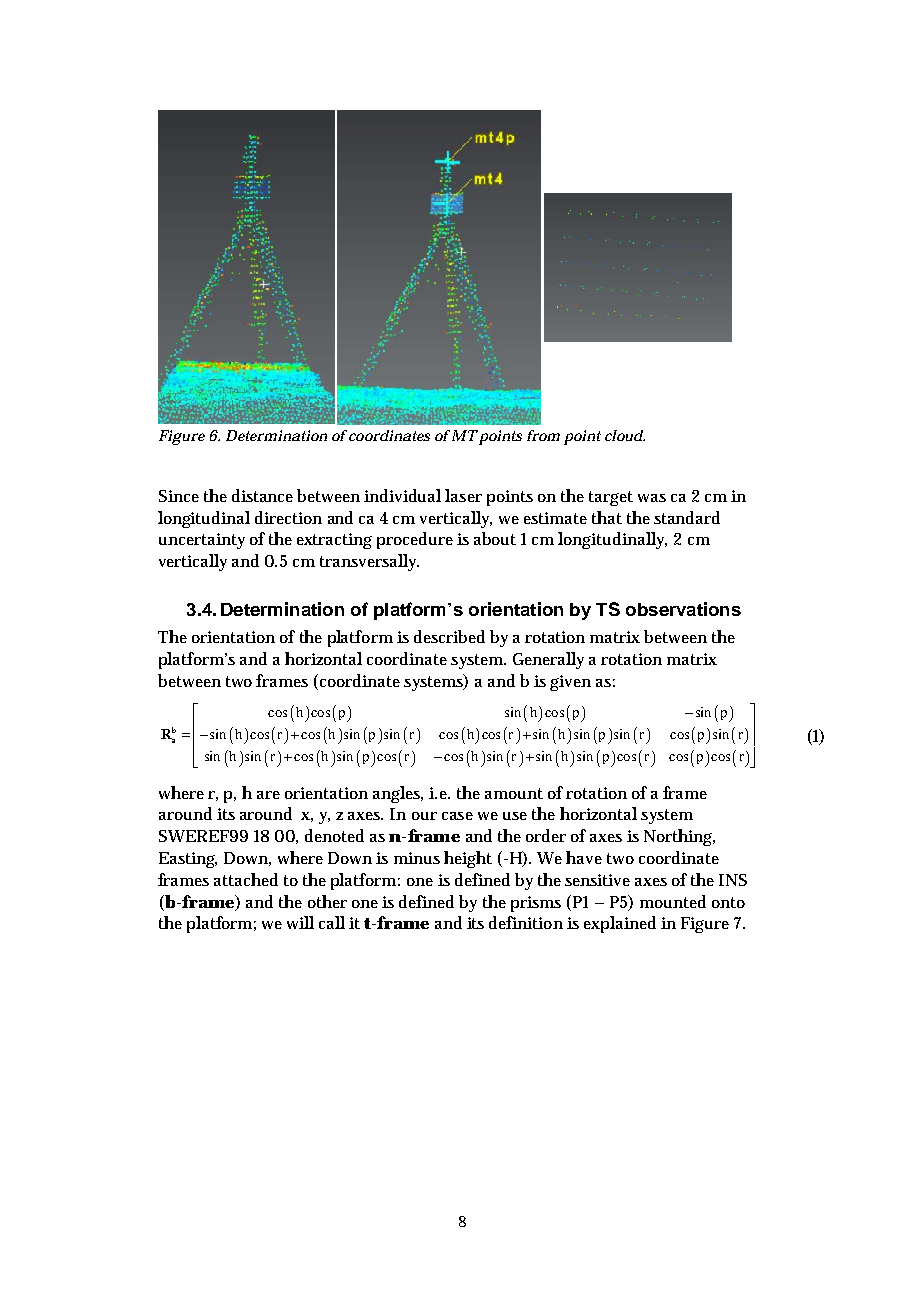 The height and width of the screenshot is (1308, 924). I want to click on observations, so click(683, 609).
